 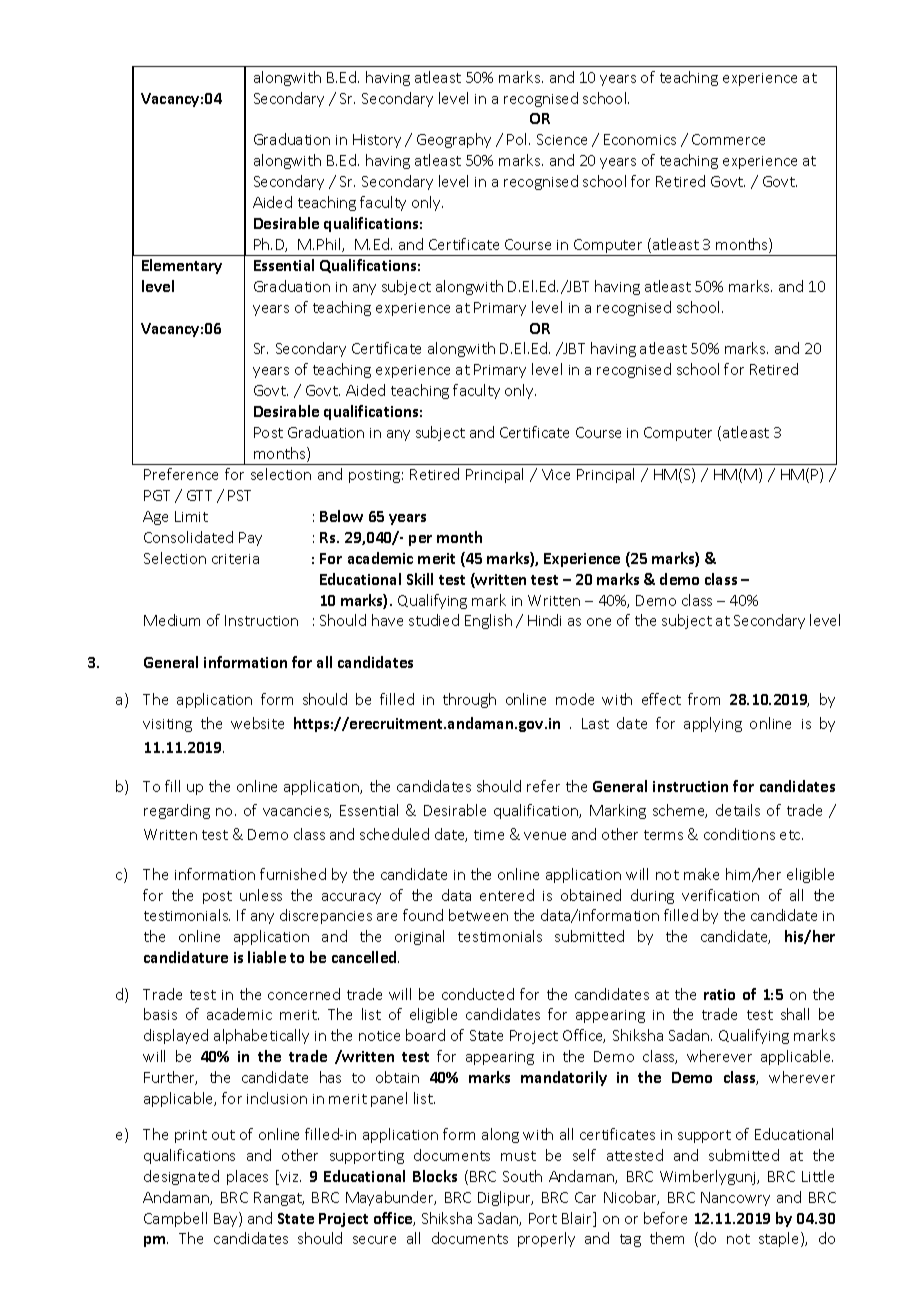 What do you see at coordinates (182, 266) in the screenshot?
I see `Elementary` at bounding box center [182, 266].
